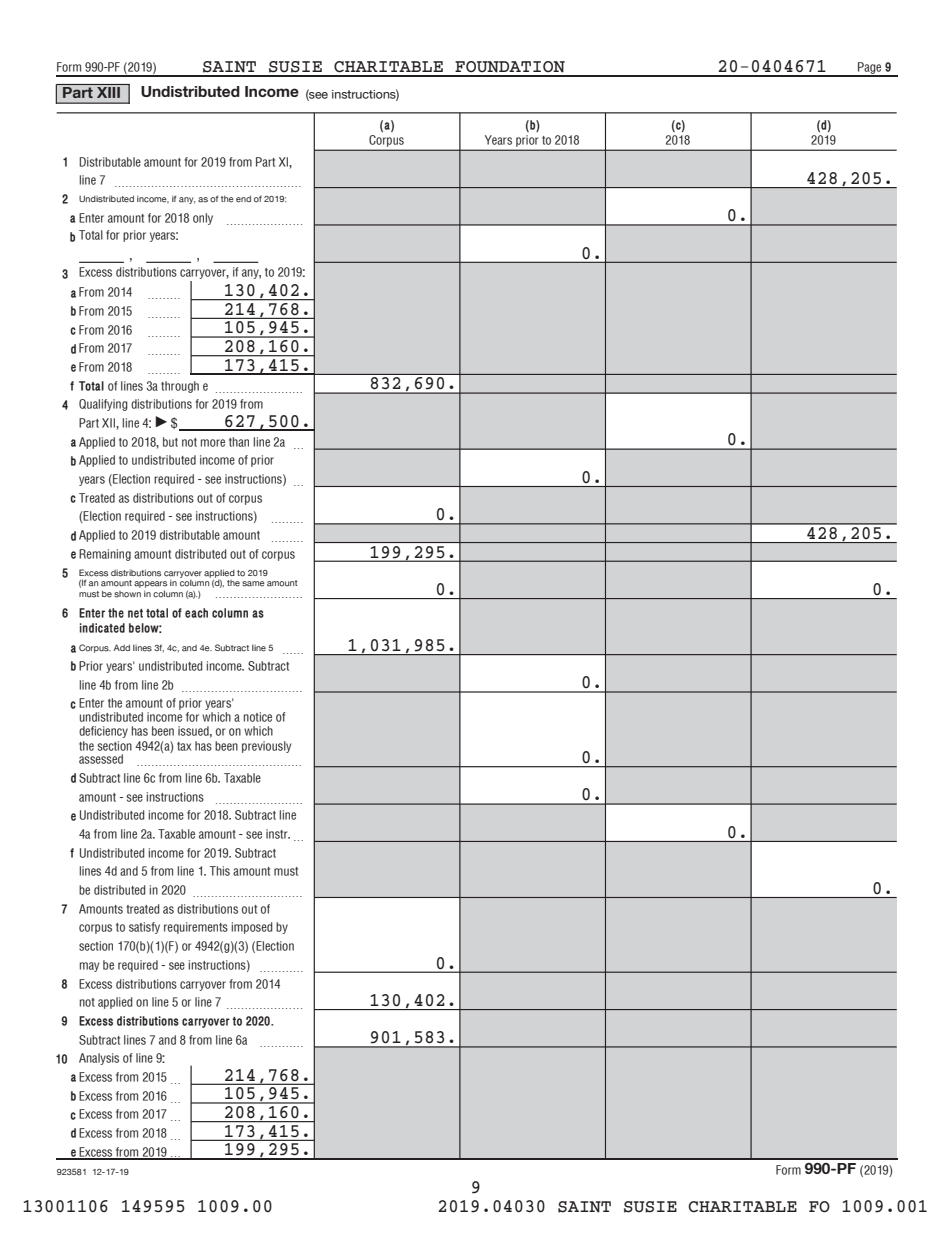  I want to click on XIII, so click(108, 91).
